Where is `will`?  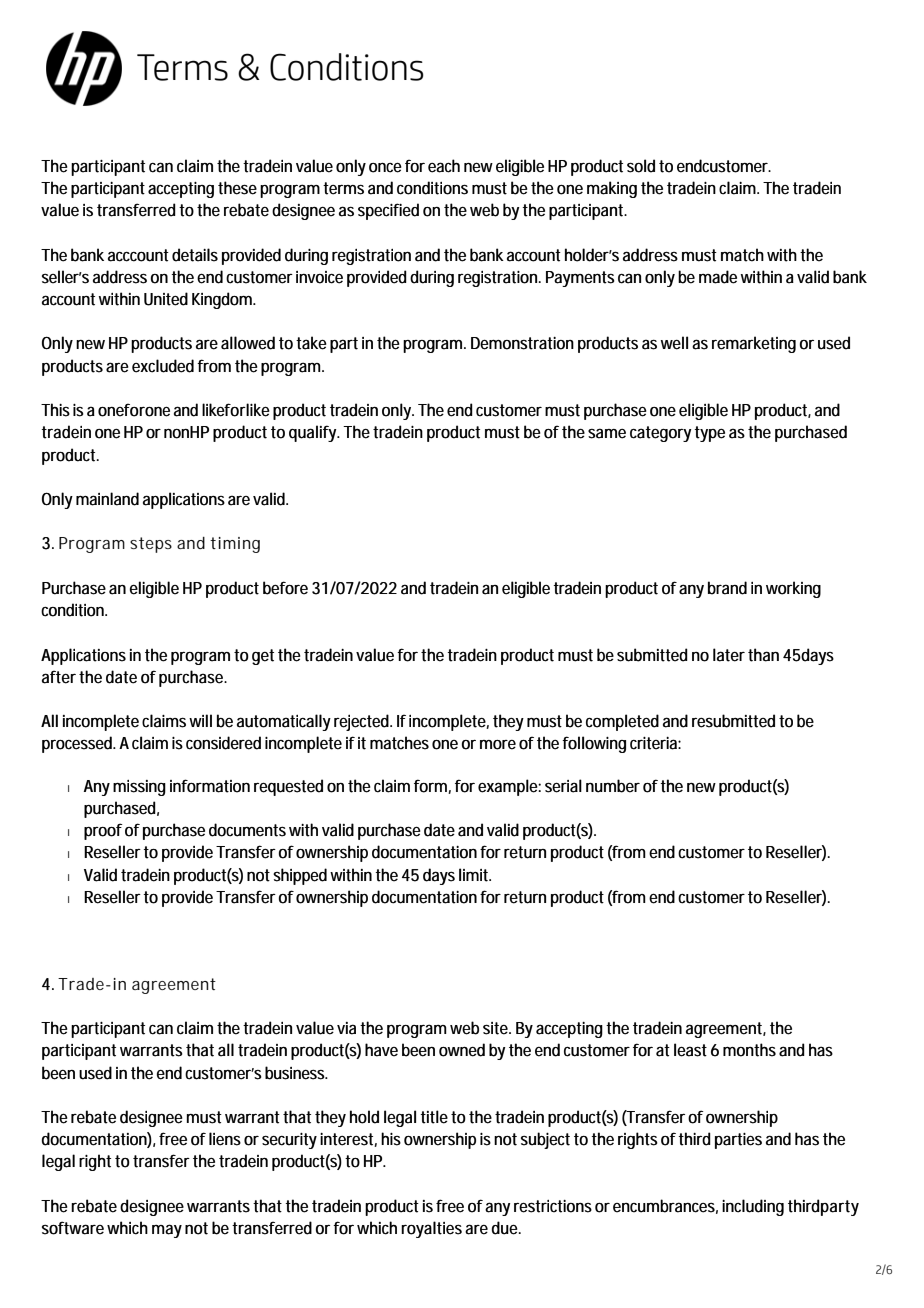 will is located at coordinates (200, 720).
